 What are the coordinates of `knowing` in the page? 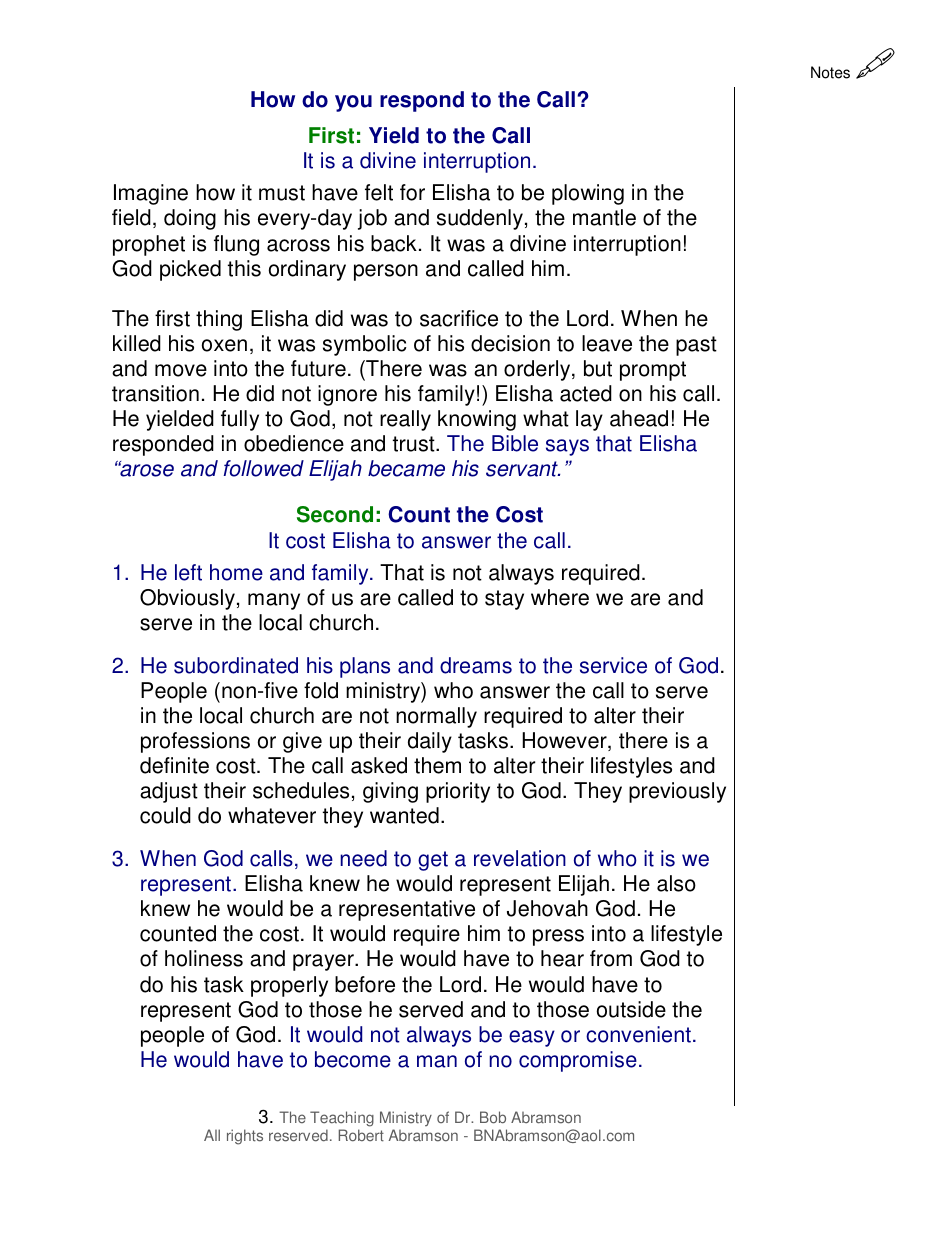 It's located at (477, 420).
